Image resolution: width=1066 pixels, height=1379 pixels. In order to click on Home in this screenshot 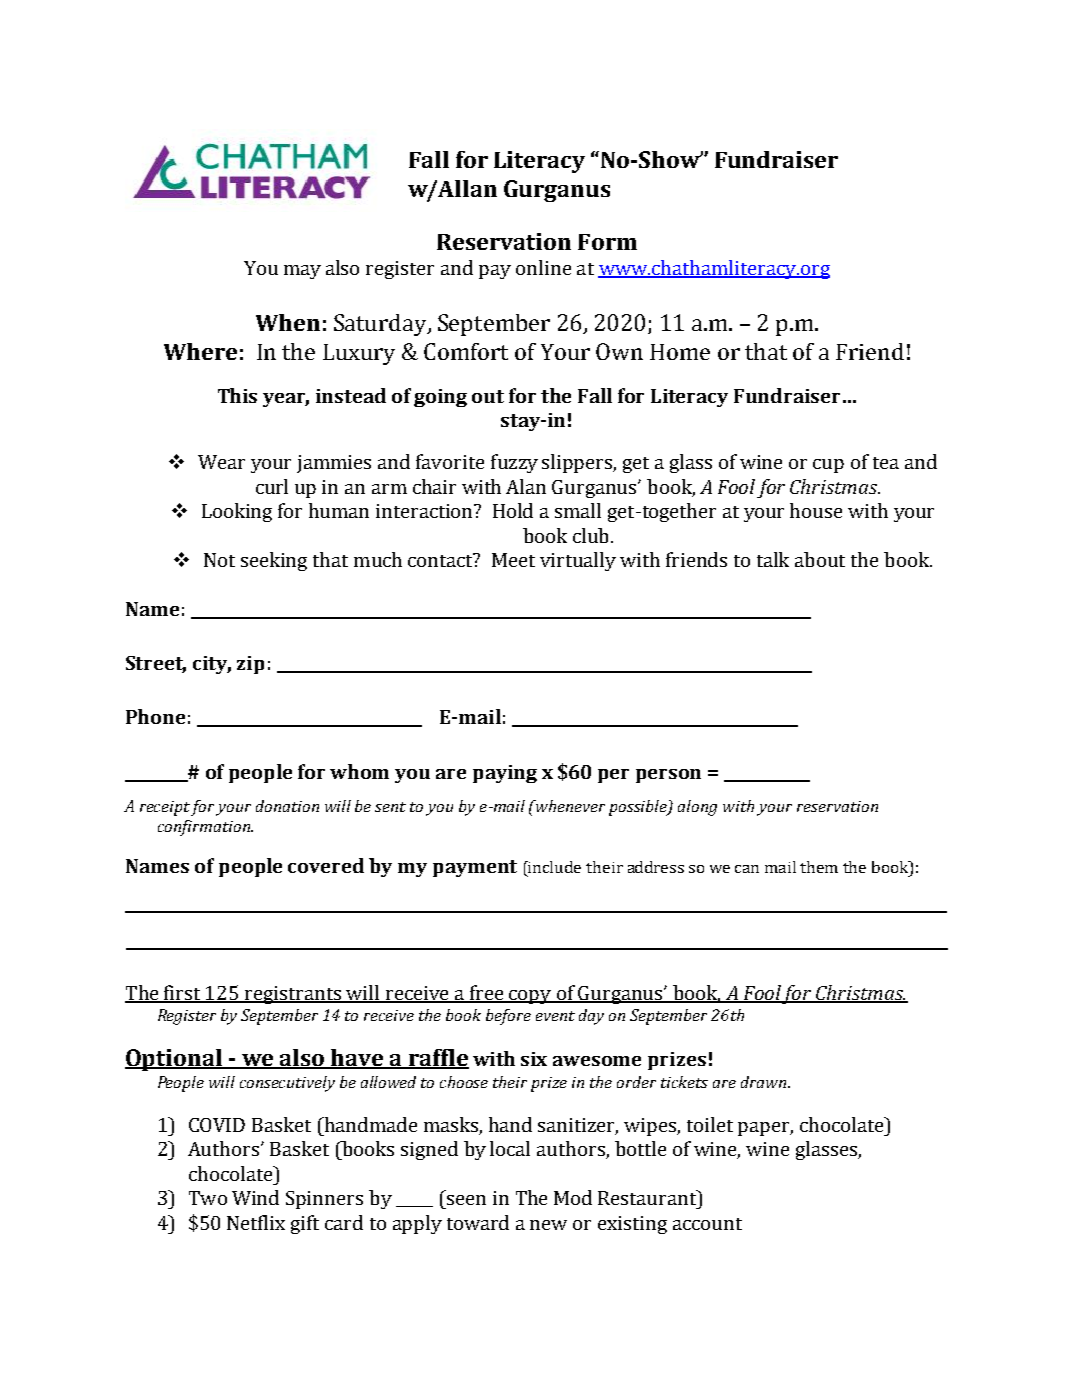, I will do `click(680, 352)`.
